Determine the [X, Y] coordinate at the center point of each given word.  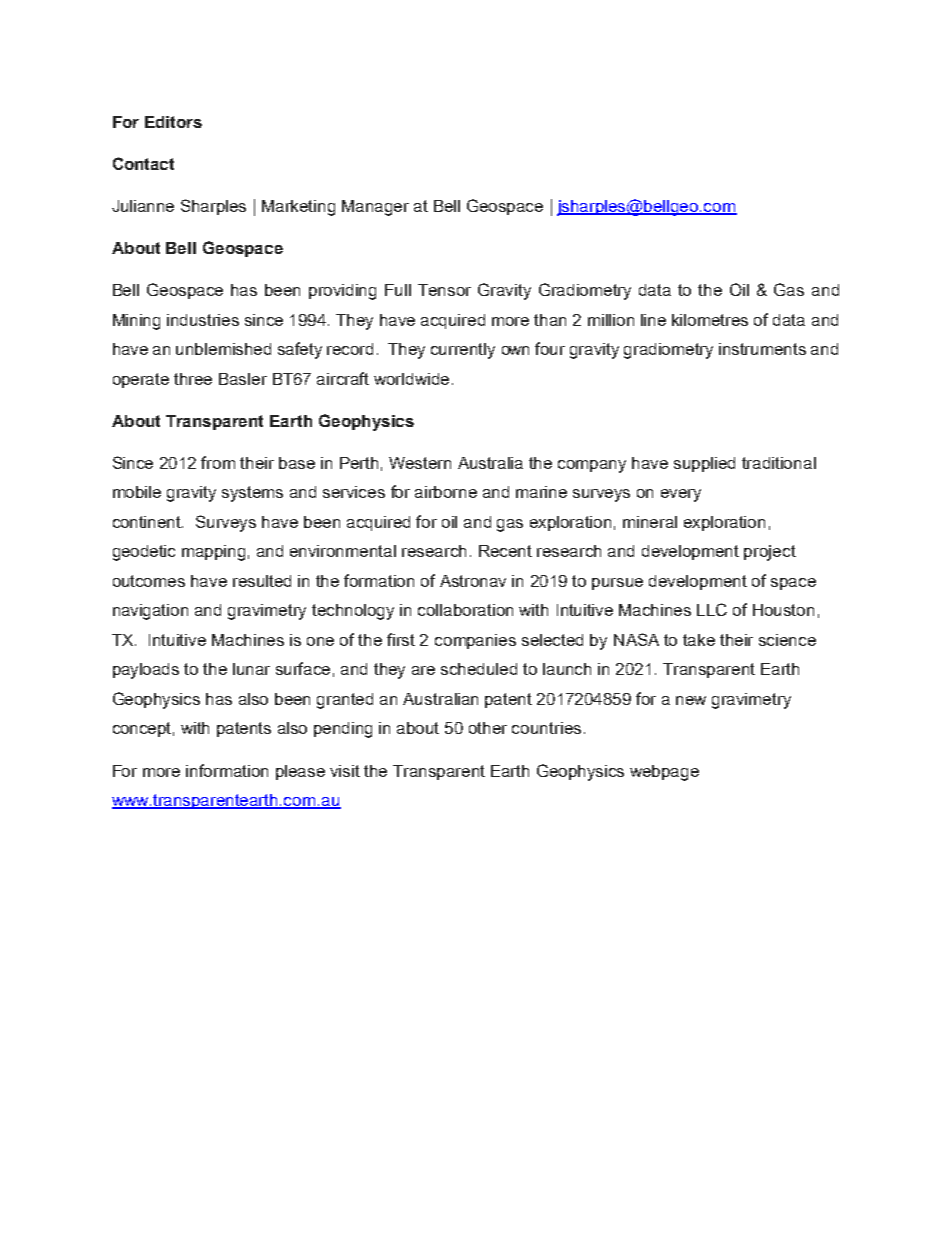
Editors [173, 122]
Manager [375, 208]
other [488, 728]
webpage [664, 773]
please [300, 772]
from [218, 462]
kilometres [710, 320]
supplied [704, 464]
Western [420, 463]
